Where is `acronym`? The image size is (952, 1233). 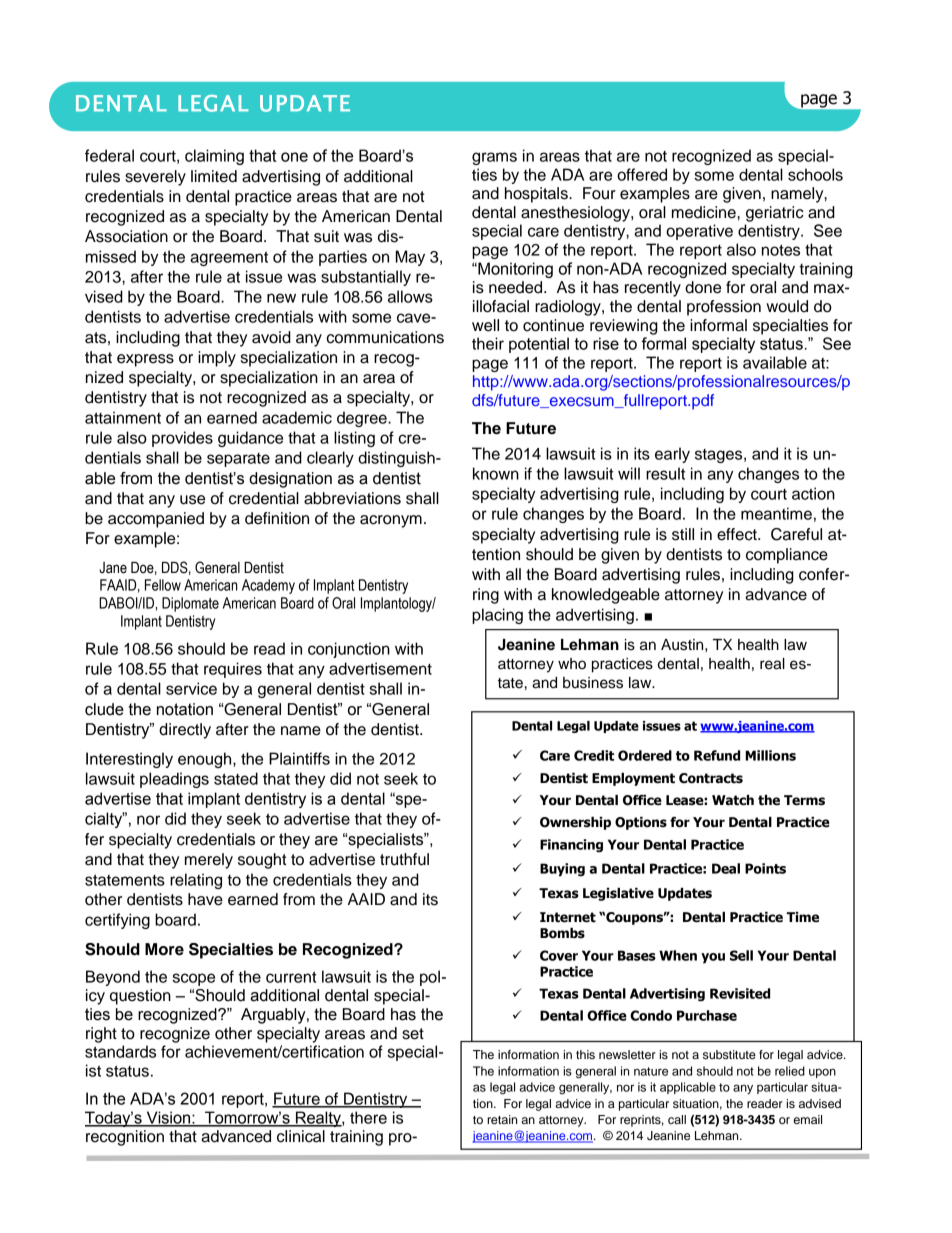
acronym is located at coordinates (391, 521).
